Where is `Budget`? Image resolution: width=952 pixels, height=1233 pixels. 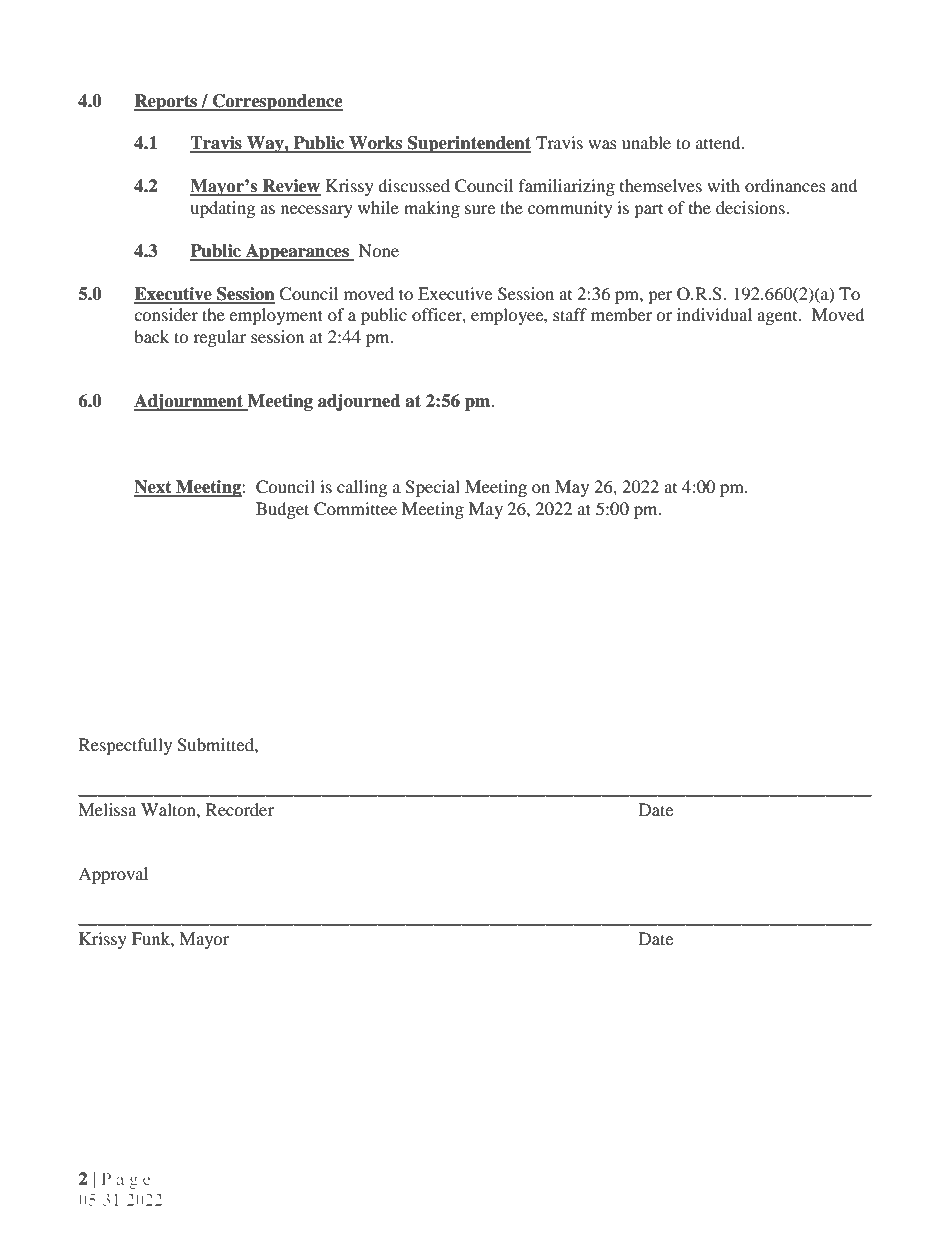
Budget is located at coordinates (282, 510).
